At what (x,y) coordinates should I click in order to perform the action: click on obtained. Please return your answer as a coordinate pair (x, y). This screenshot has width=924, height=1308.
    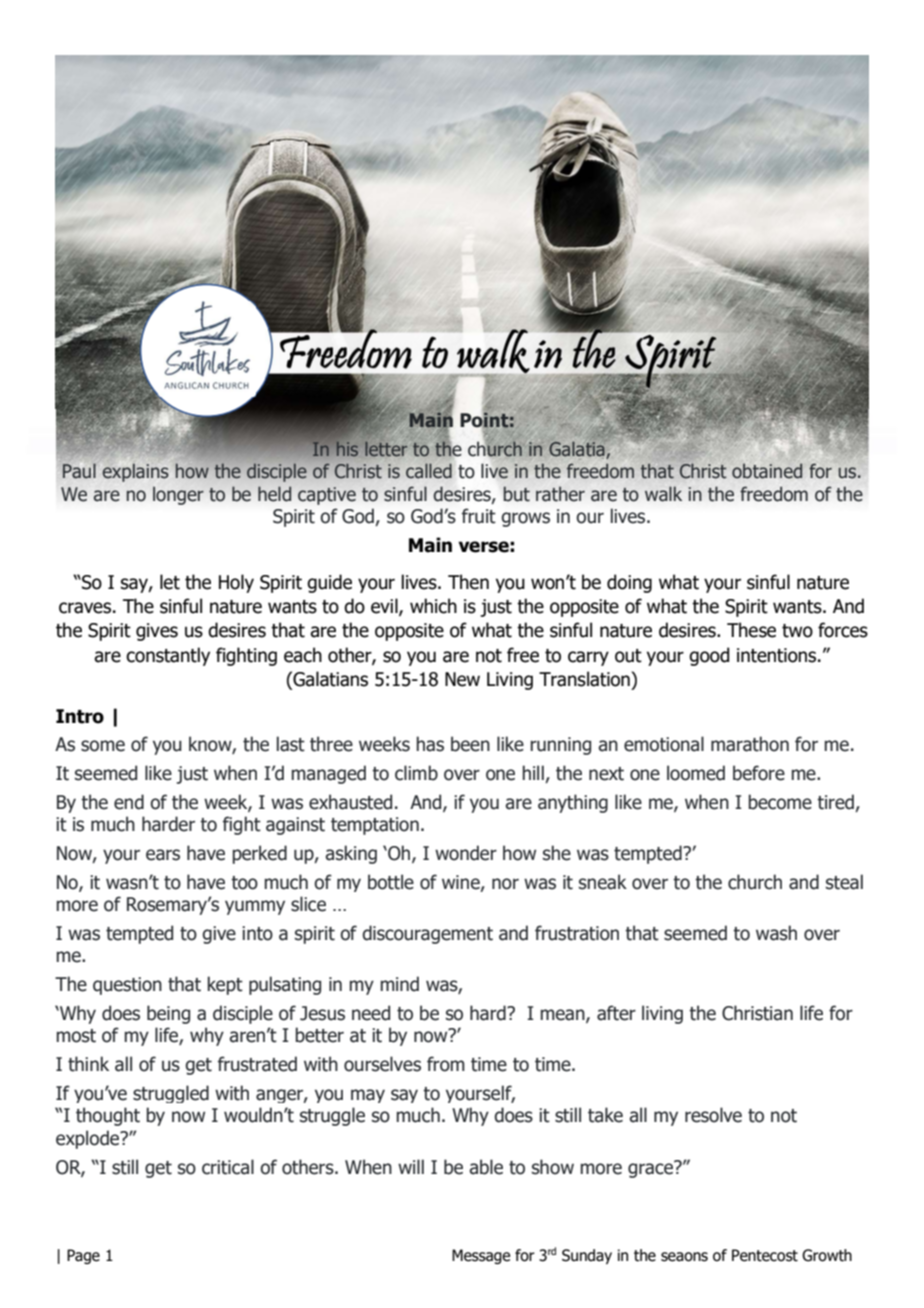
    Looking at the image, I should click on (767, 471).
